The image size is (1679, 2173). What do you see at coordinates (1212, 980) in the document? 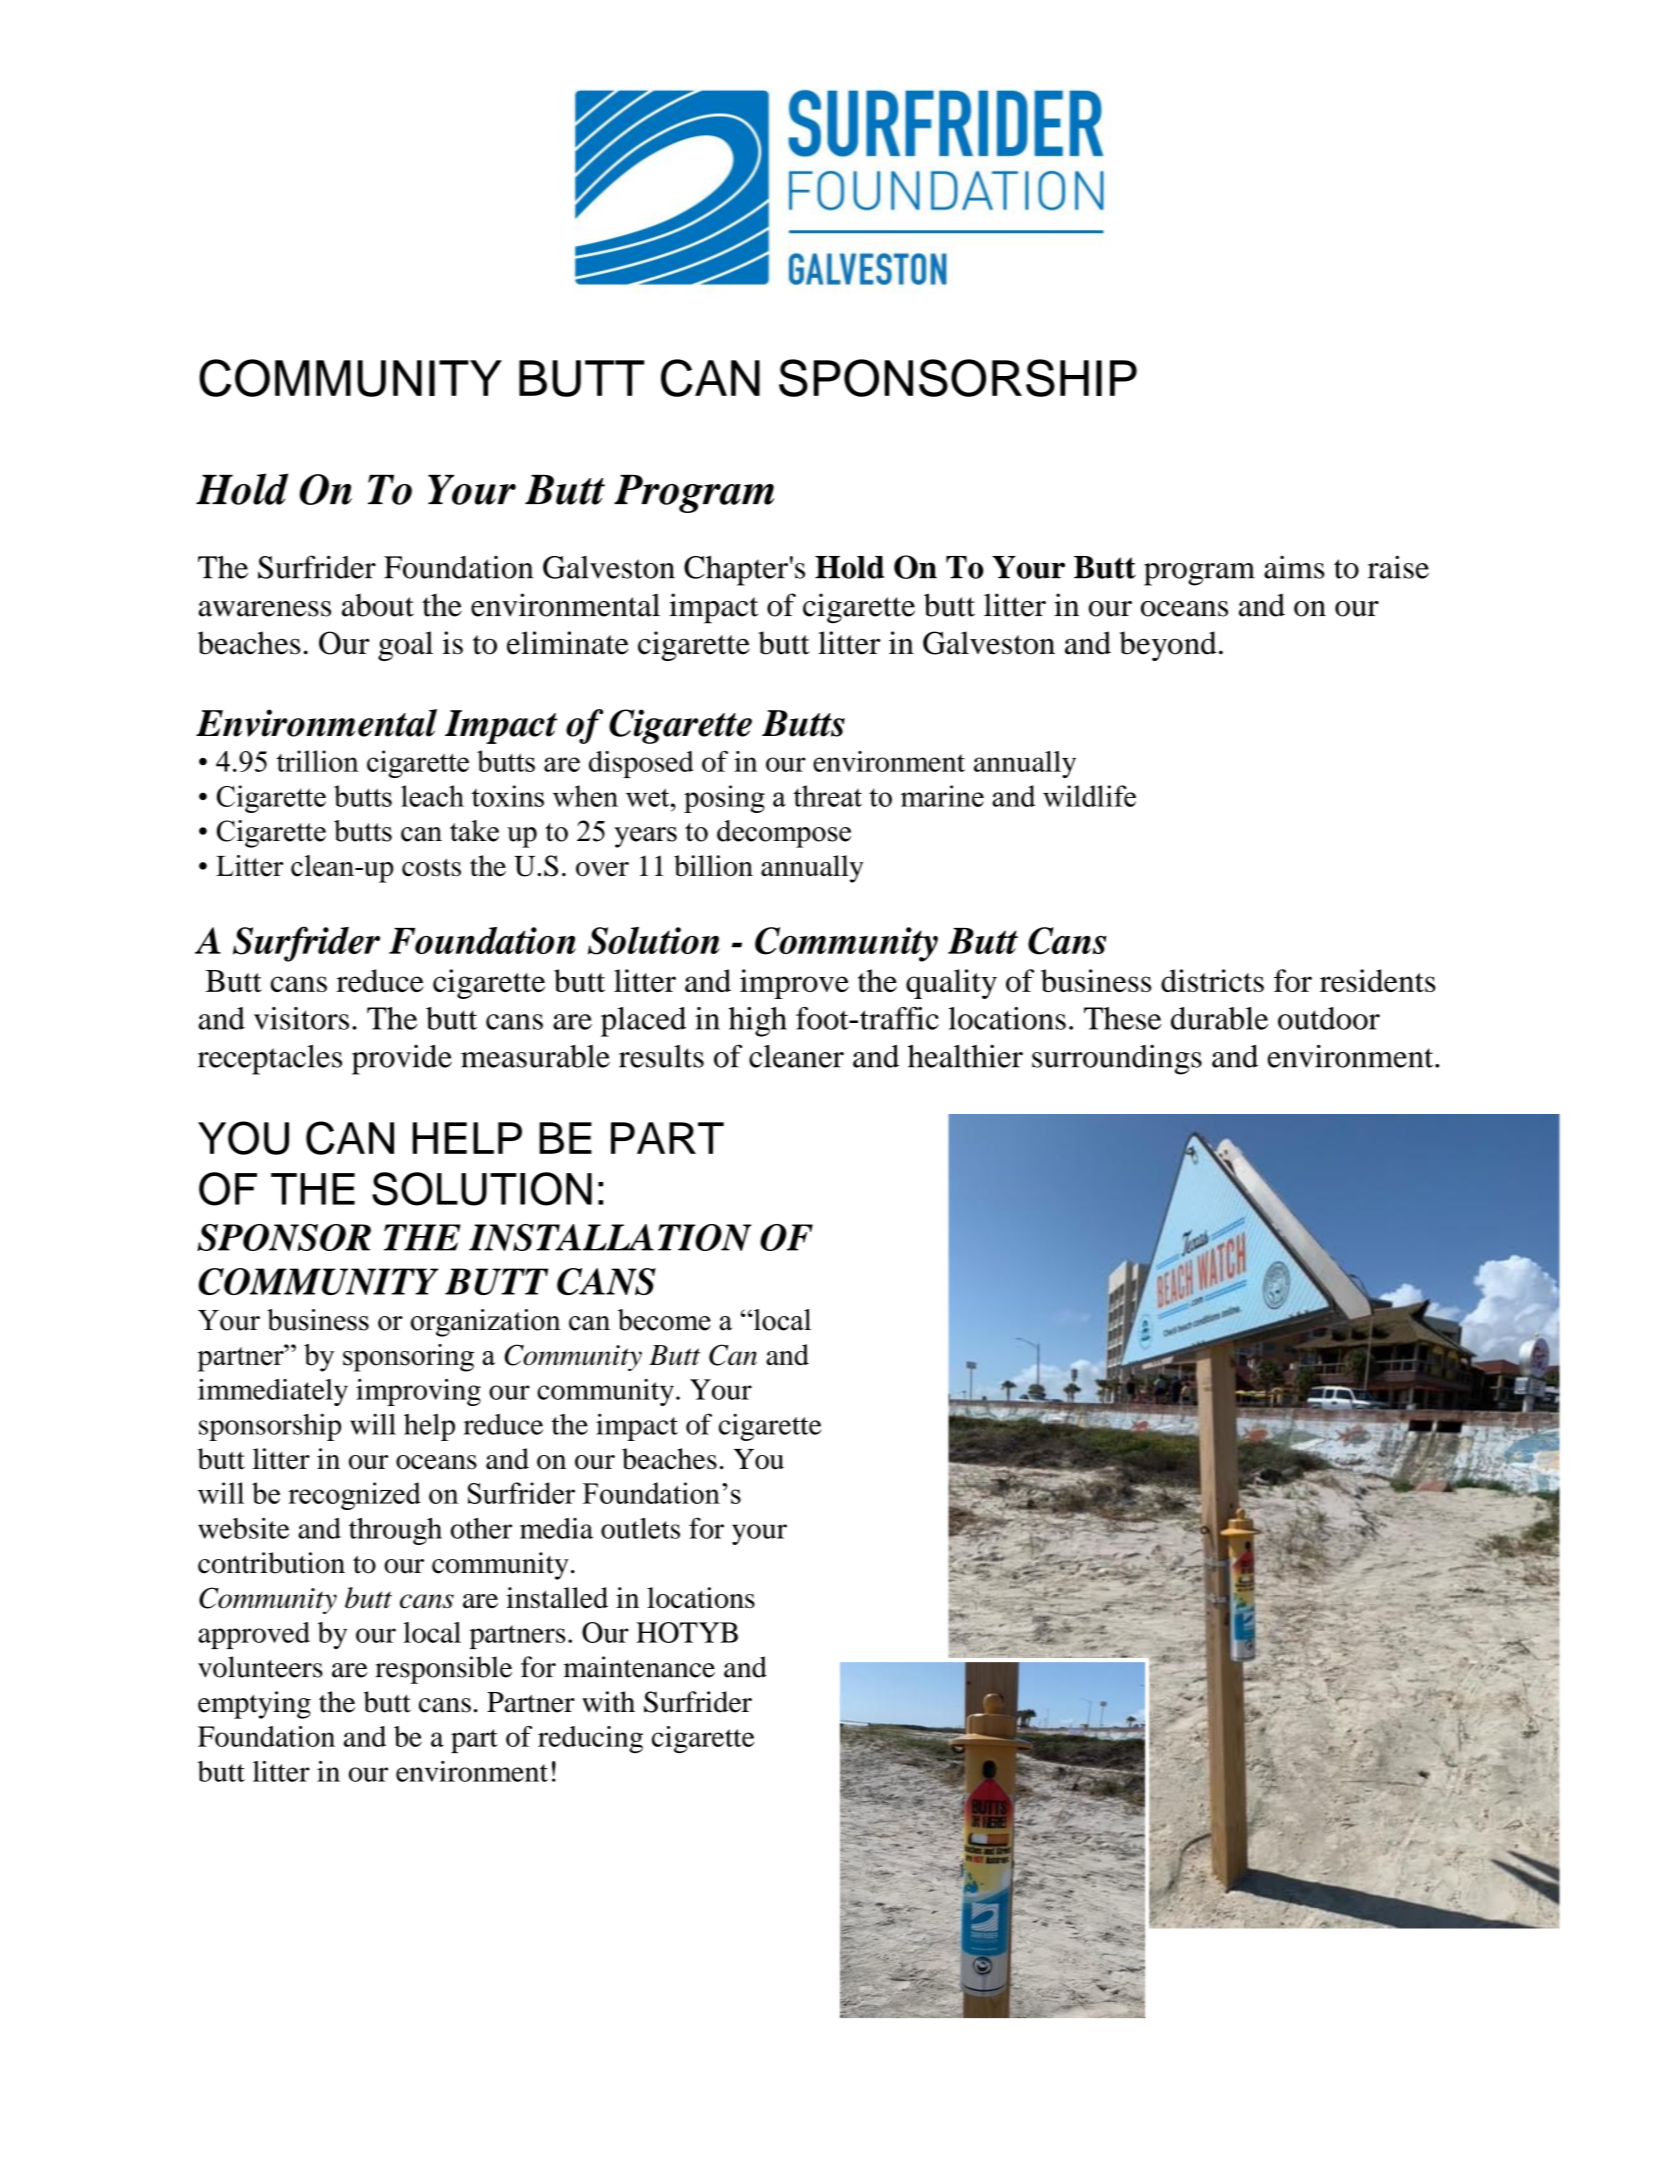
I see `districts` at bounding box center [1212, 980].
